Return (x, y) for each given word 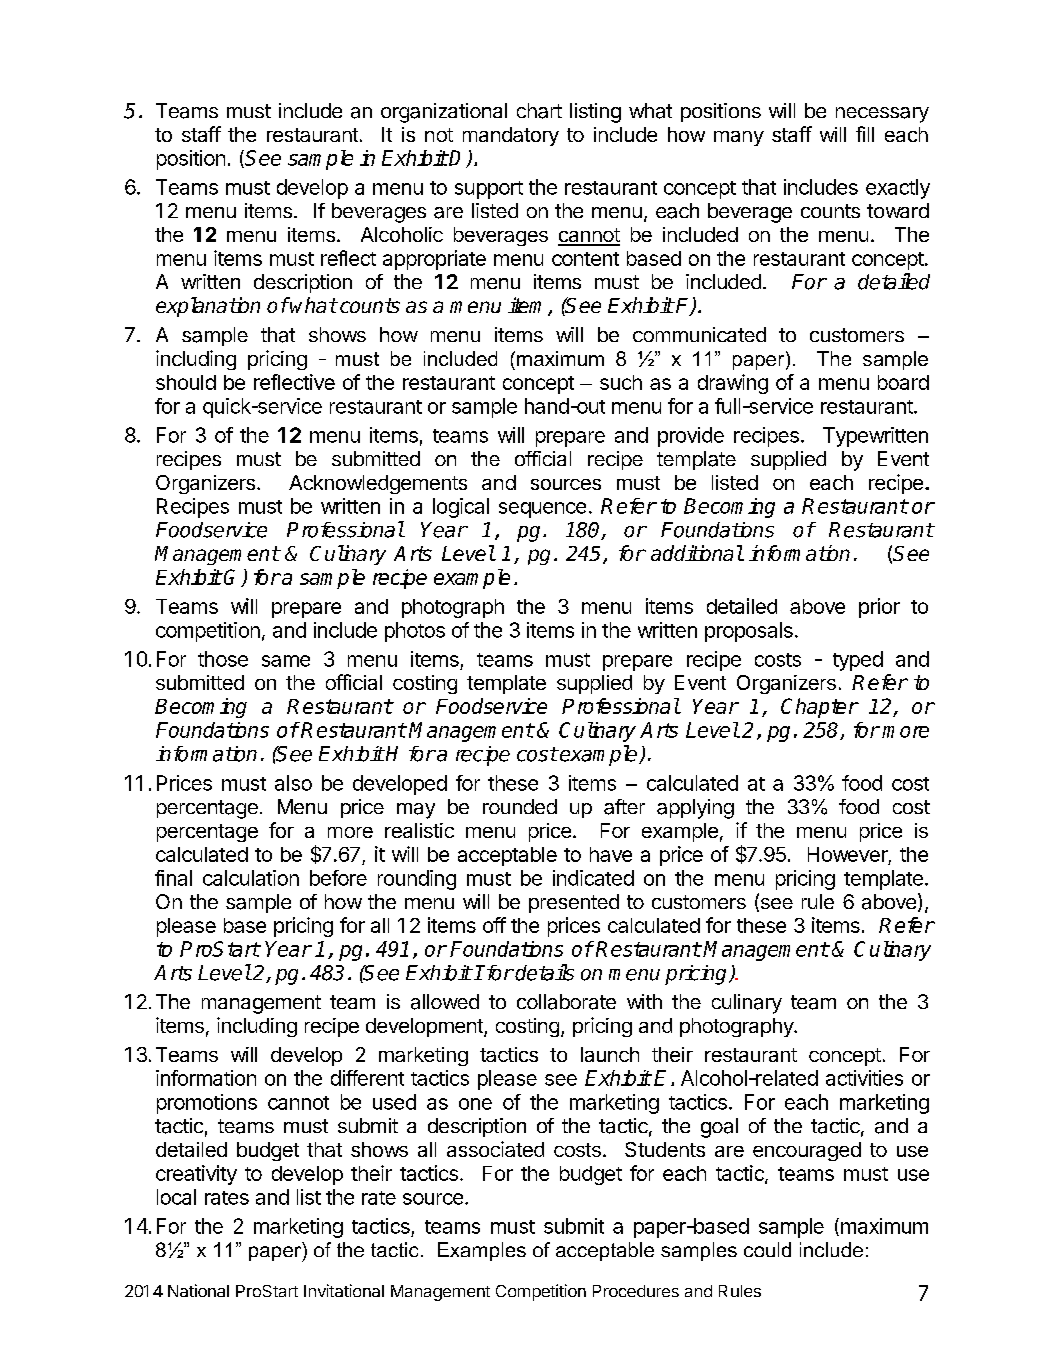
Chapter (819, 708)
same (286, 661)
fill (865, 134)
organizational (444, 113)
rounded (520, 806)
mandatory (511, 136)
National (198, 1290)
